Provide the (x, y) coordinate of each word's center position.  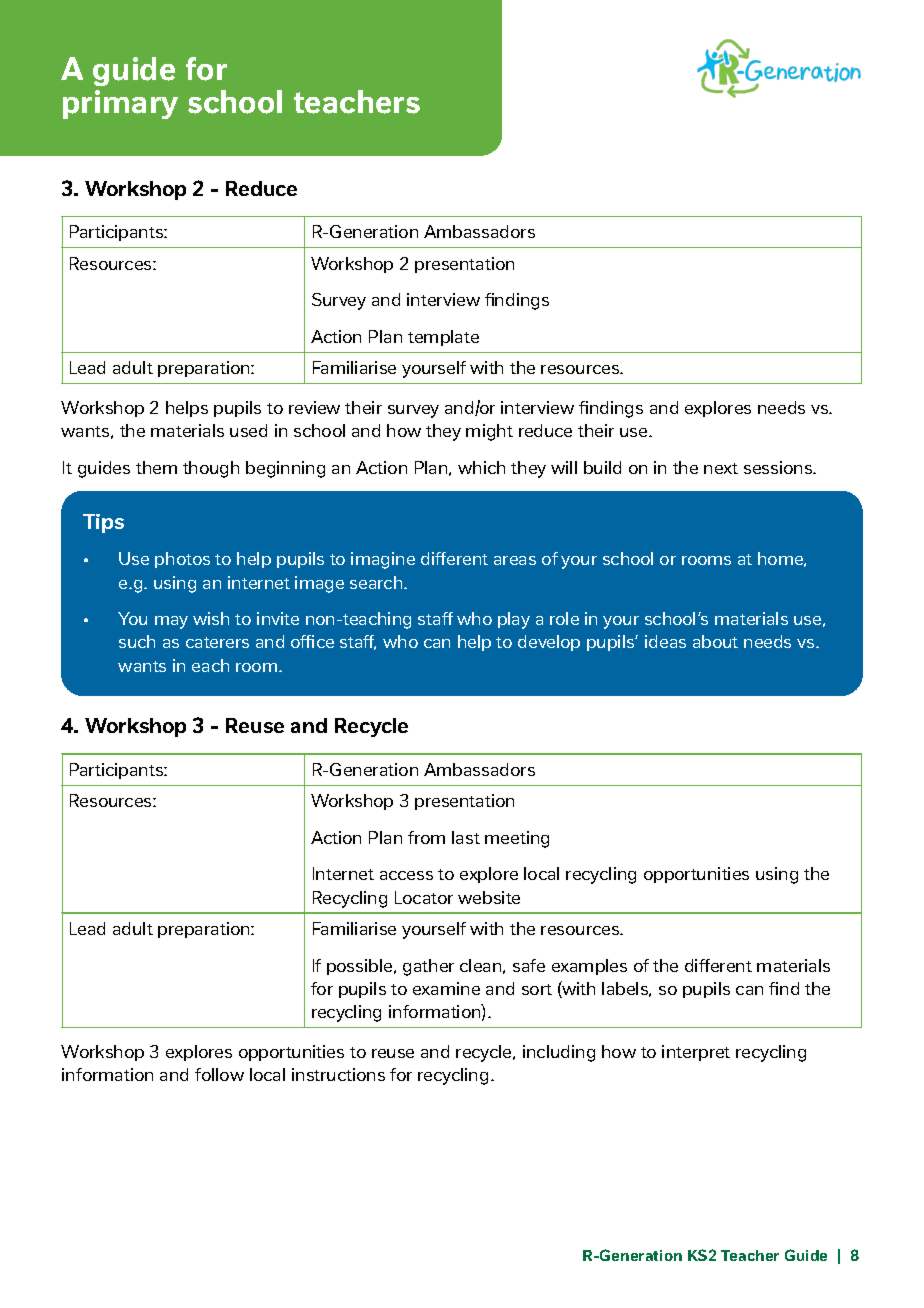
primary (120, 104)
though (211, 469)
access (406, 875)
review (314, 407)
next (721, 468)
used (248, 430)
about (715, 641)
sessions (779, 467)
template (443, 338)
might (489, 432)
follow (219, 1074)
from (426, 837)
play (514, 620)
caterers (217, 642)
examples (589, 967)
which (481, 467)
